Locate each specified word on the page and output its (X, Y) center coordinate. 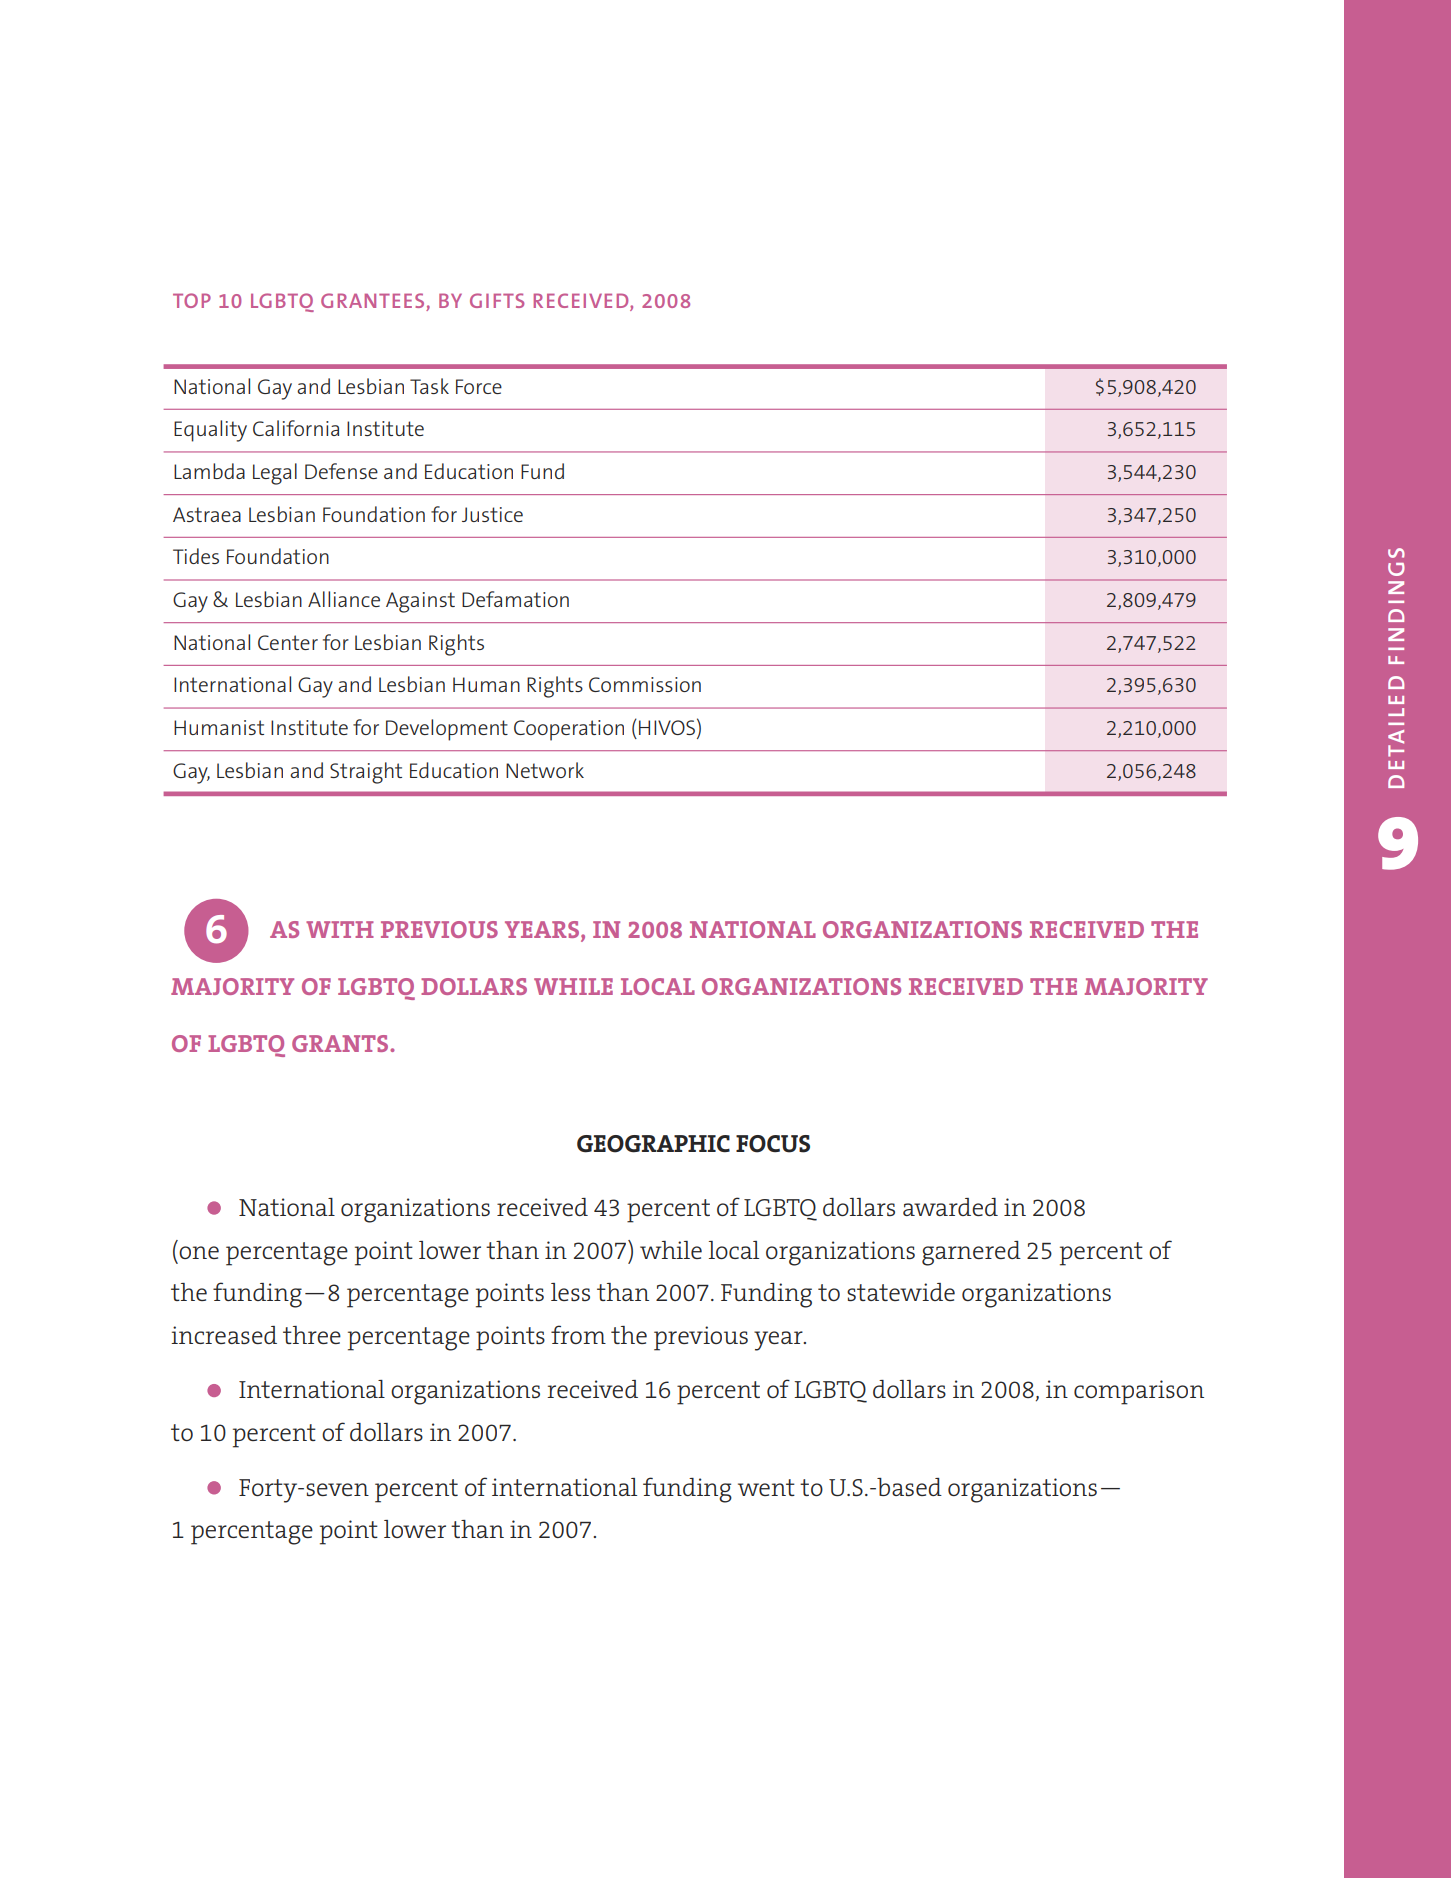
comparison (1139, 1392)
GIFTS (497, 300)
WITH (340, 929)
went (766, 1487)
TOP (192, 300)
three (312, 1335)
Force (479, 386)
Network (545, 770)
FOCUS (773, 1144)
